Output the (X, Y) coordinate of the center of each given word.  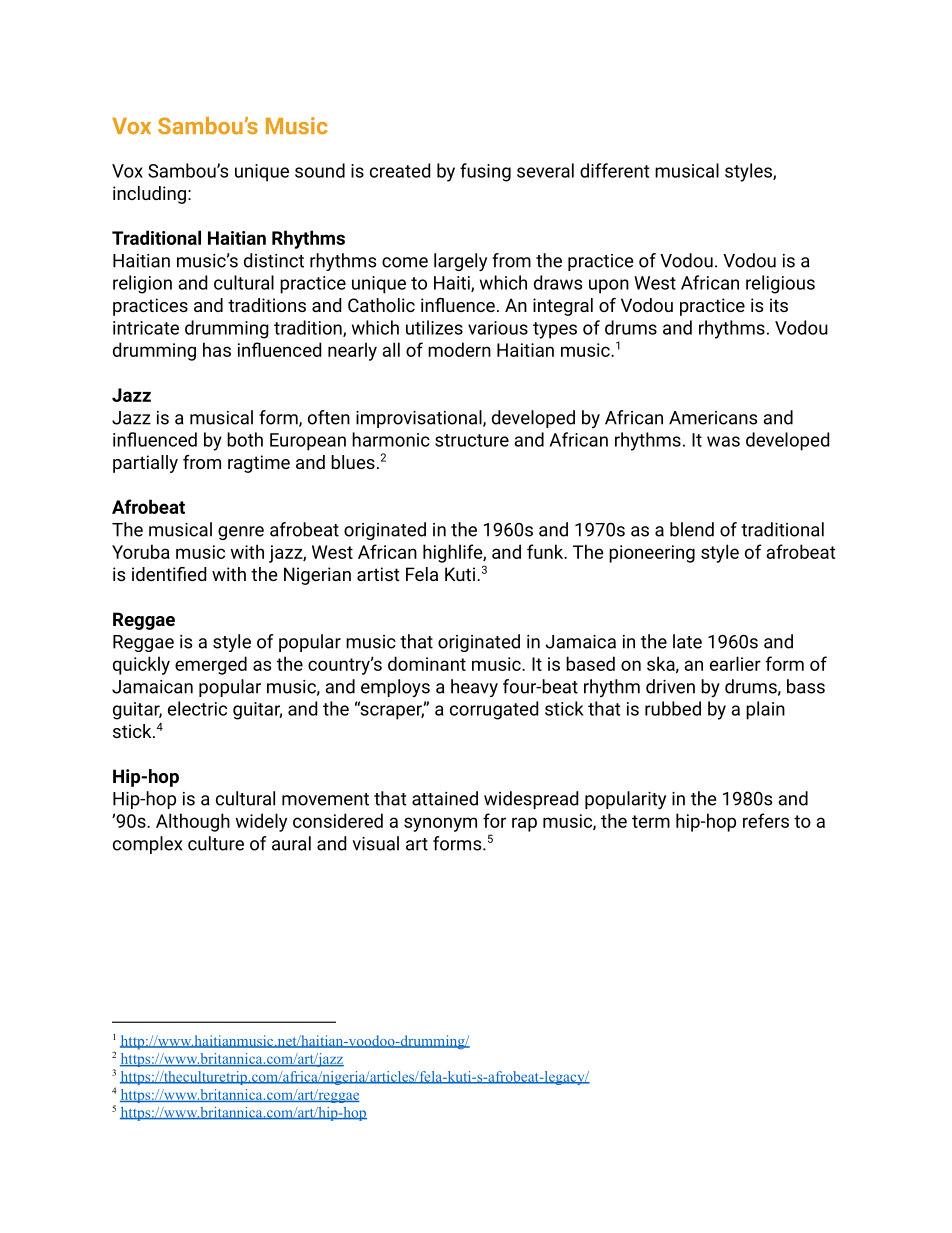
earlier (735, 663)
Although (193, 822)
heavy (474, 688)
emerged (211, 665)
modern (459, 349)
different (614, 170)
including (149, 195)
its (779, 305)
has (217, 349)
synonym (440, 824)
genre (241, 533)
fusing (485, 172)
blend (692, 529)
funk (546, 551)
